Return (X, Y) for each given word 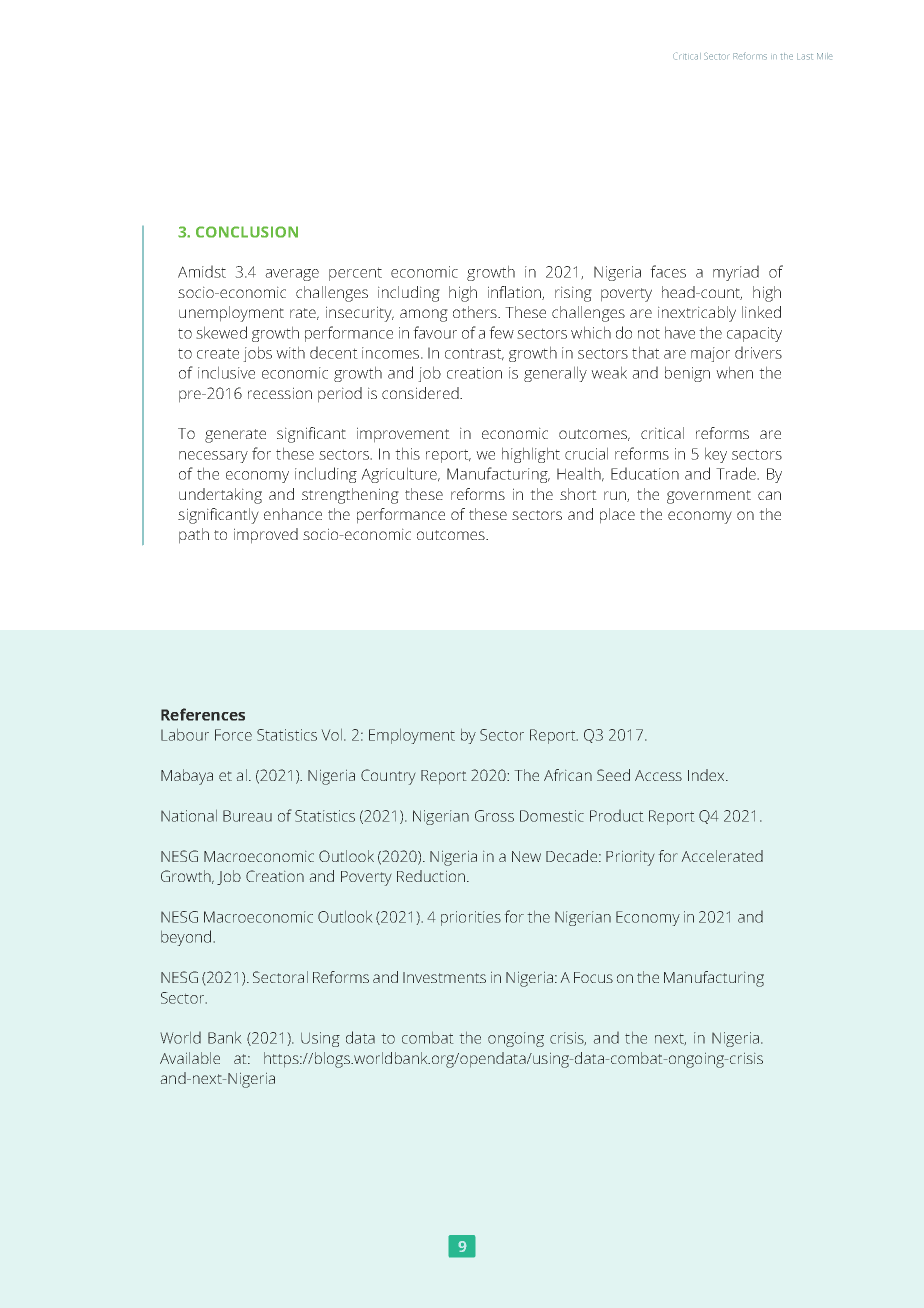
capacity (754, 334)
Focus (593, 977)
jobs (257, 354)
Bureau (247, 816)
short (578, 494)
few (501, 332)
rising (573, 294)
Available (190, 1058)
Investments (444, 977)
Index (707, 775)
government (709, 497)
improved (266, 536)
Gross (494, 816)
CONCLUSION (247, 232)
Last (805, 56)
